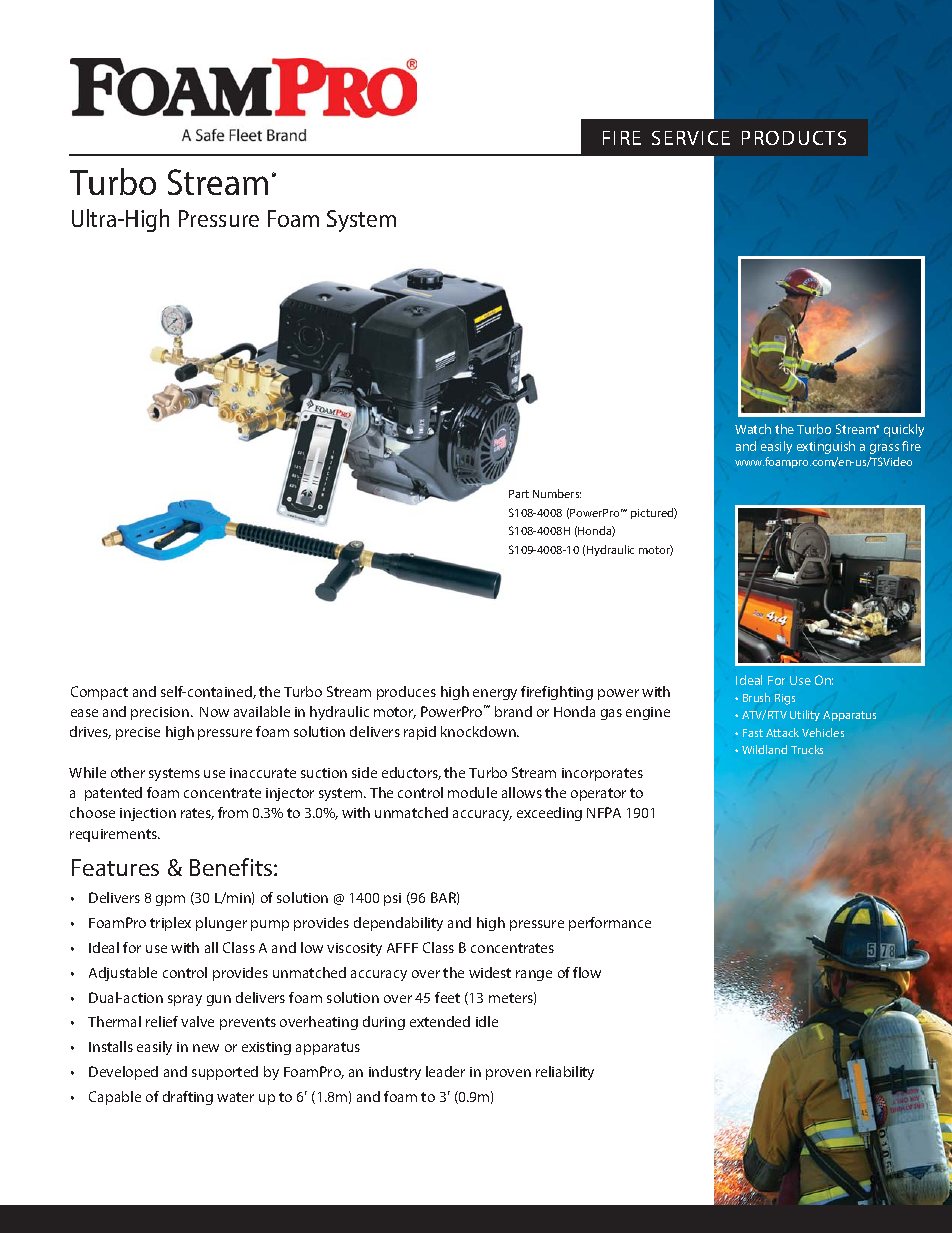  Describe the element at coordinates (794, 138) in the document. I see `PRODUCTS` at that location.
